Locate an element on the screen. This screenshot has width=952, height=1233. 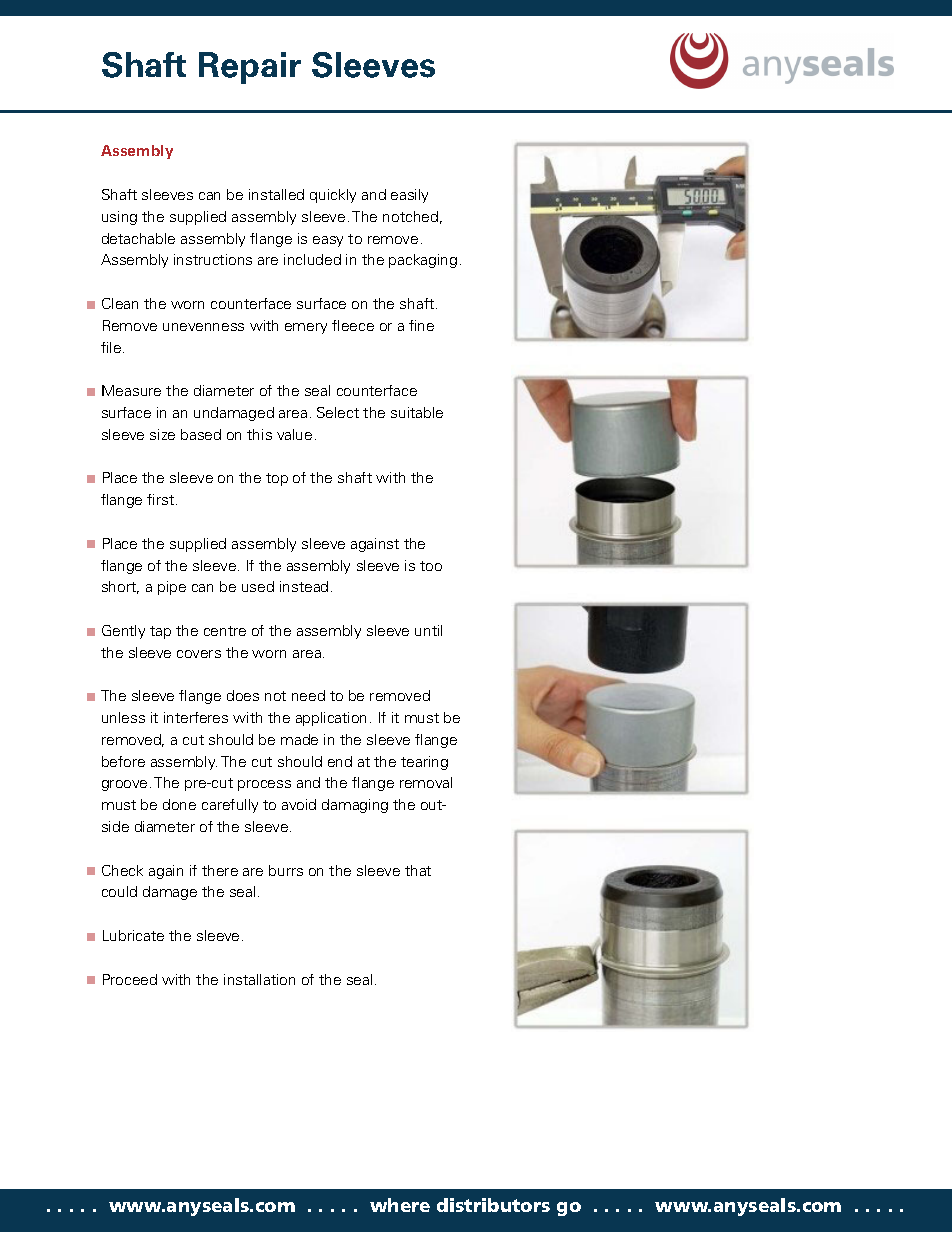
until is located at coordinates (428, 630).
